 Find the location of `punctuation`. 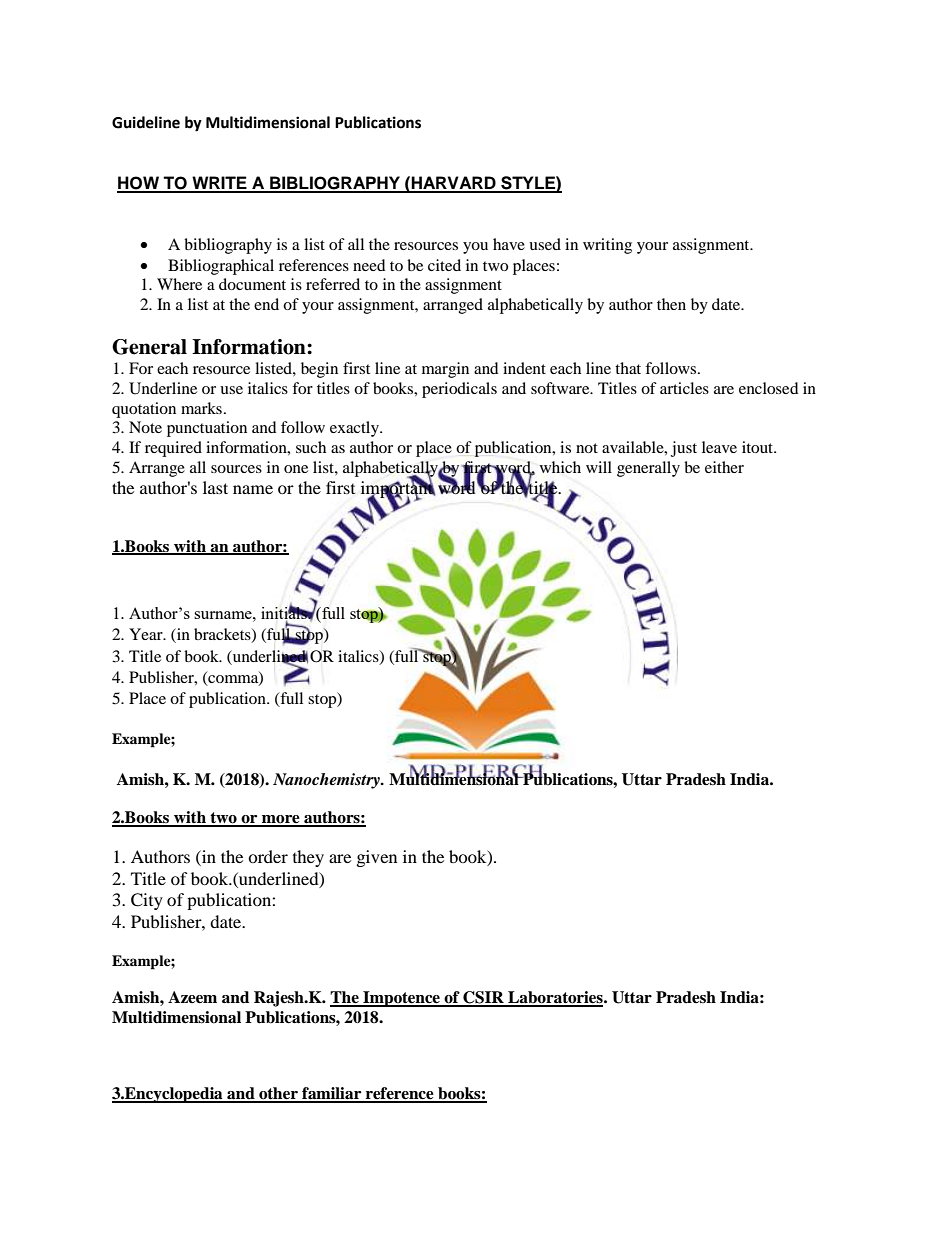

punctuation is located at coordinates (207, 429).
